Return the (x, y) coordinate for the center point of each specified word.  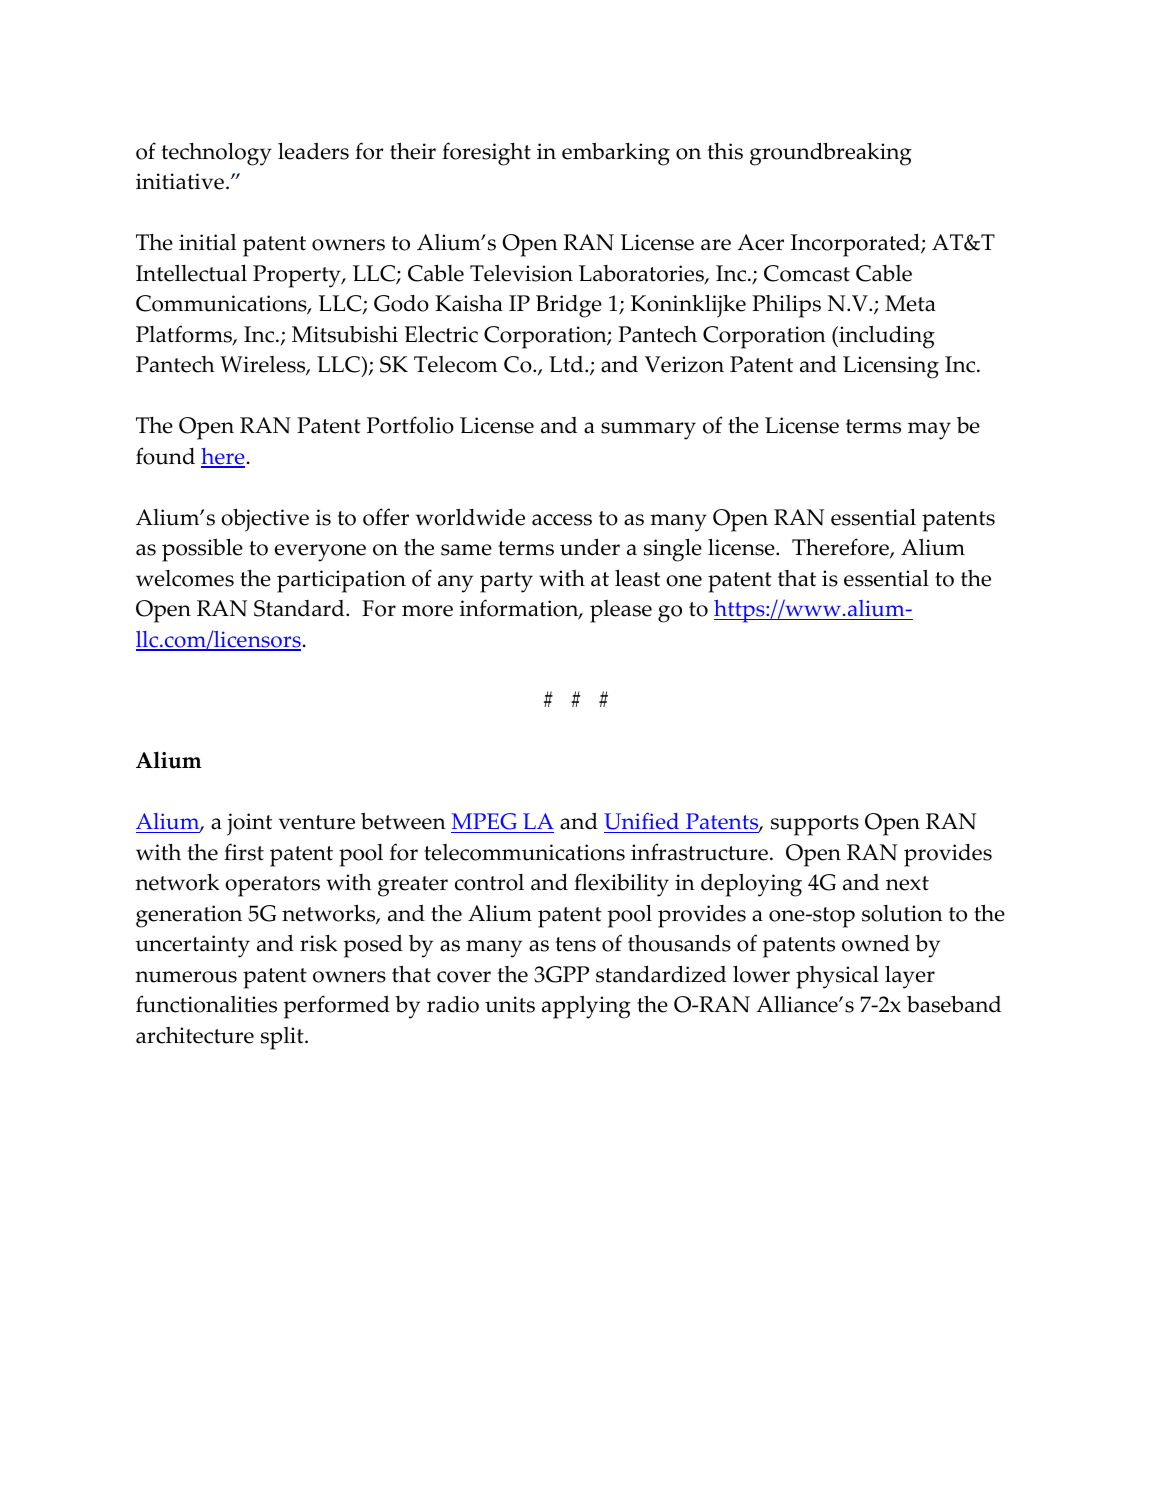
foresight (486, 154)
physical (837, 977)
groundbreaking (831, 154)
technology (216, 154)
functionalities (206, 1004)
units (510, 1004)
